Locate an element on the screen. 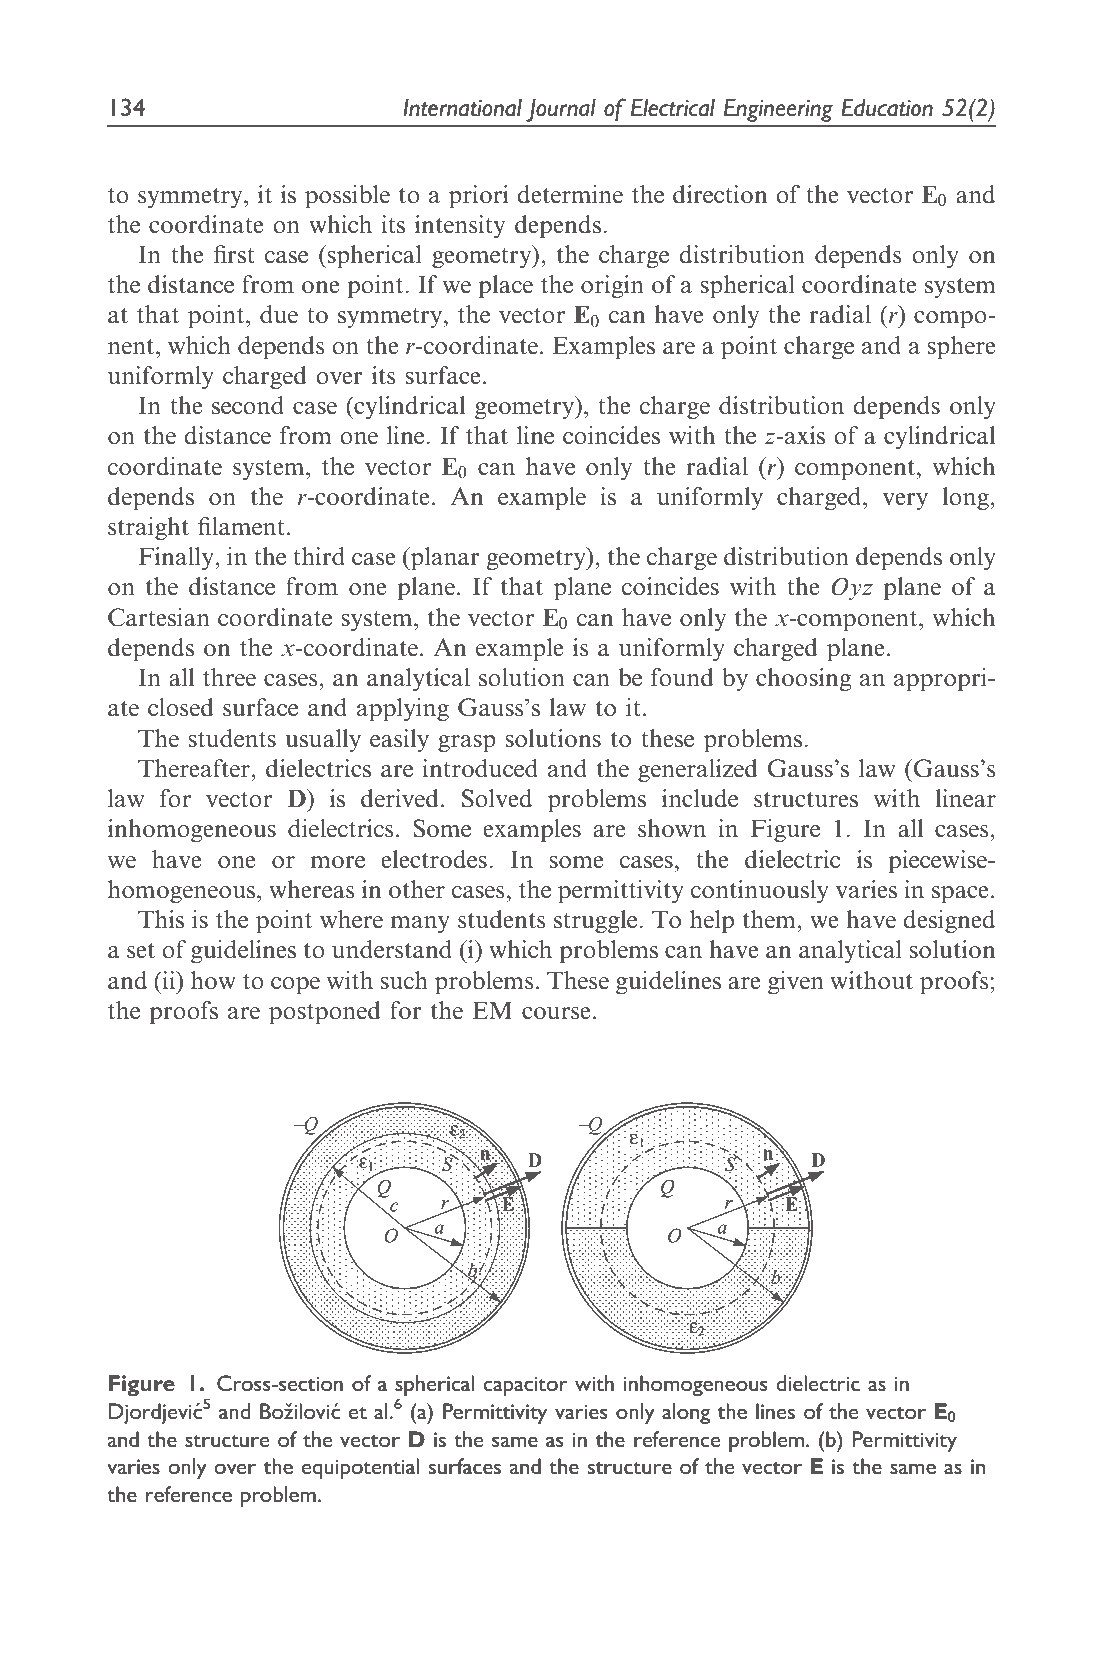 The height and width of the screenshot is (1677, 1118). capacitor is located at coordinates (526, 1386).
